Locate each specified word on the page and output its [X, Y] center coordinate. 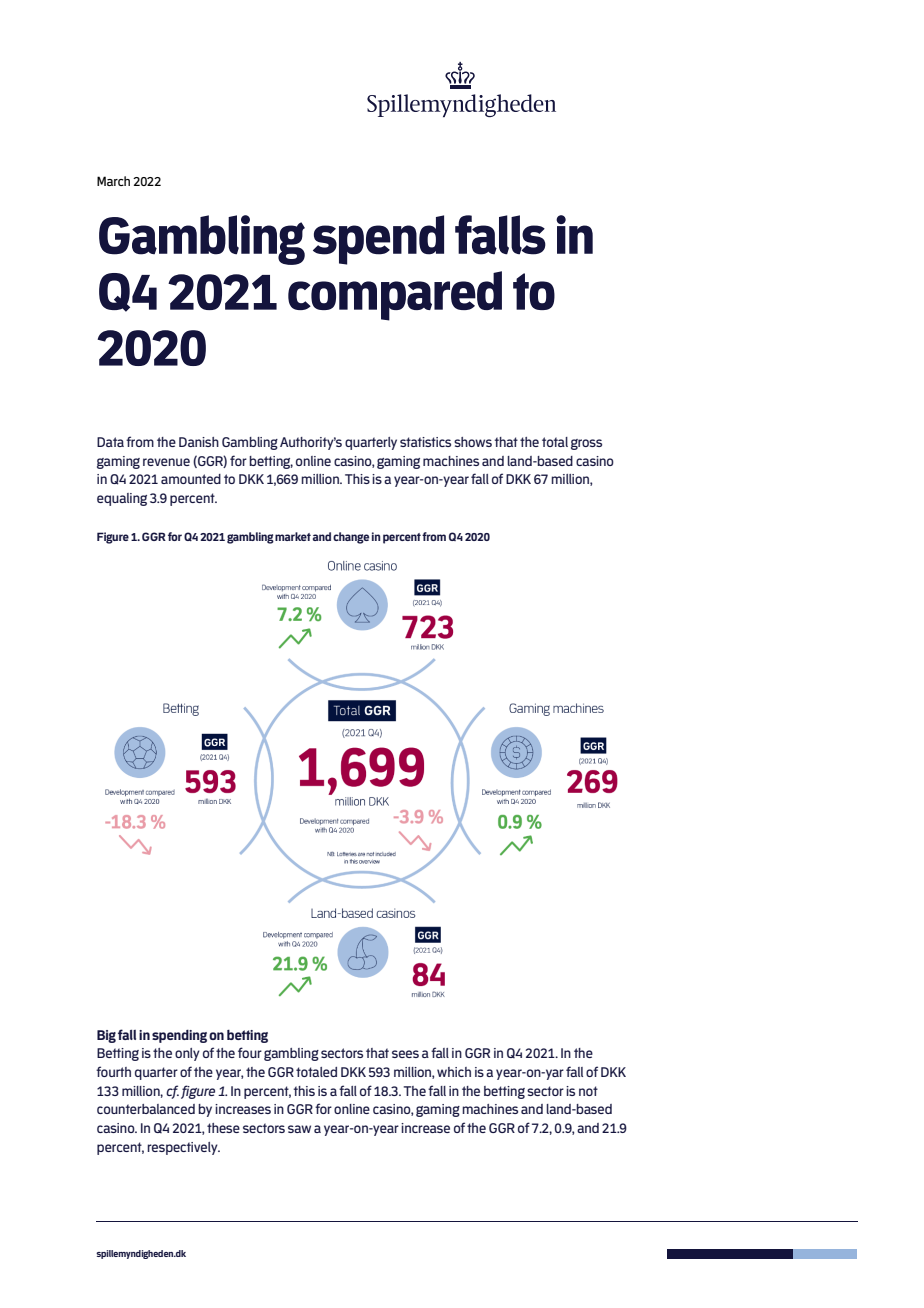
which [454, 1072]
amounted [191, 479]
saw [299, 1129]
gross [586, 444]
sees [405, 1054]
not [588, 1091]
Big [106, 1036]
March [113, 181]
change [351, 538]
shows [473, 442]
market [293, 536]
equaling [122, 499]
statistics [425, 442]
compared [395, 296]
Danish [199, 442]
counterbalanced [146, 1109]
